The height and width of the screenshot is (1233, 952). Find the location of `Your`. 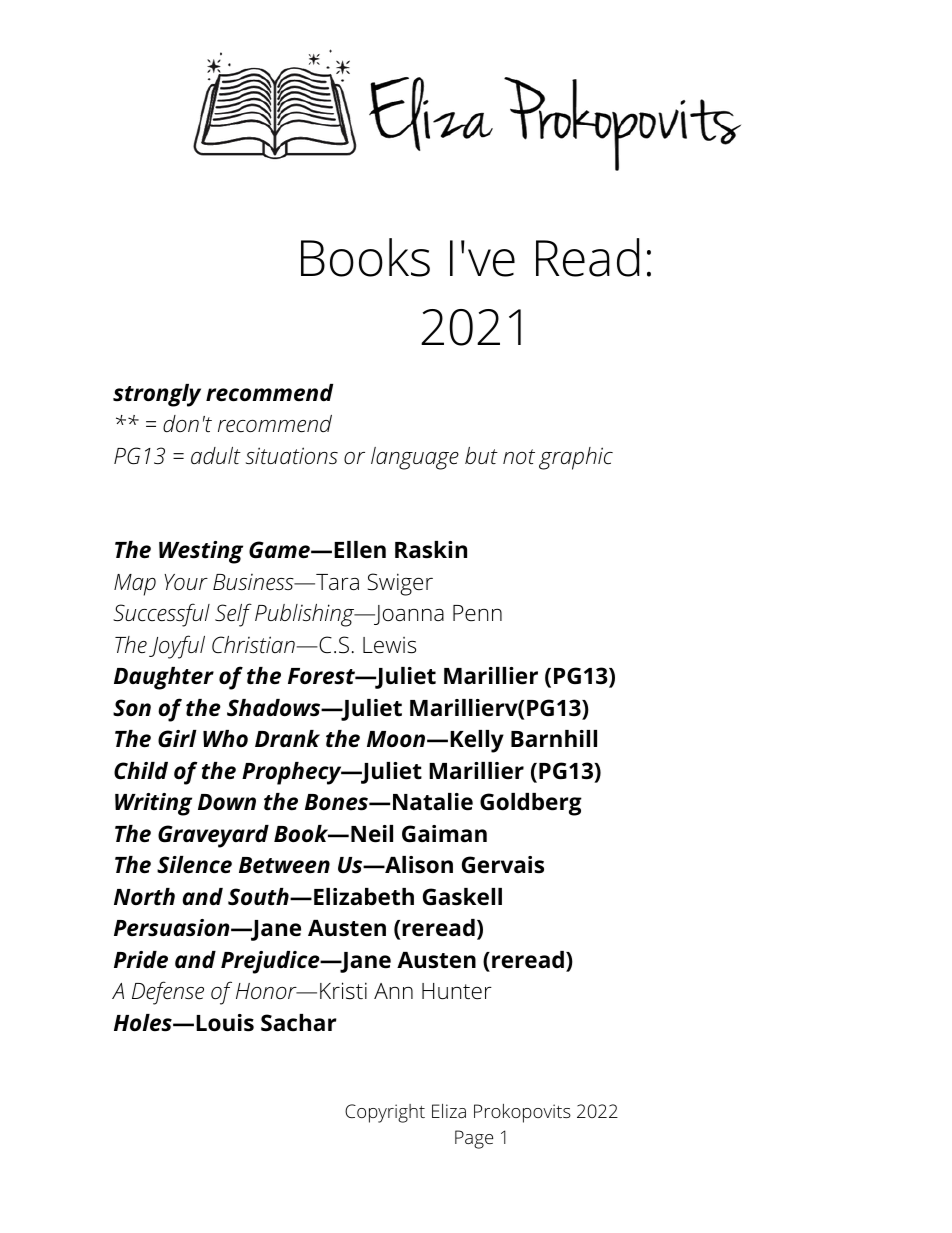

Your is located at coordinates (186, 582).
